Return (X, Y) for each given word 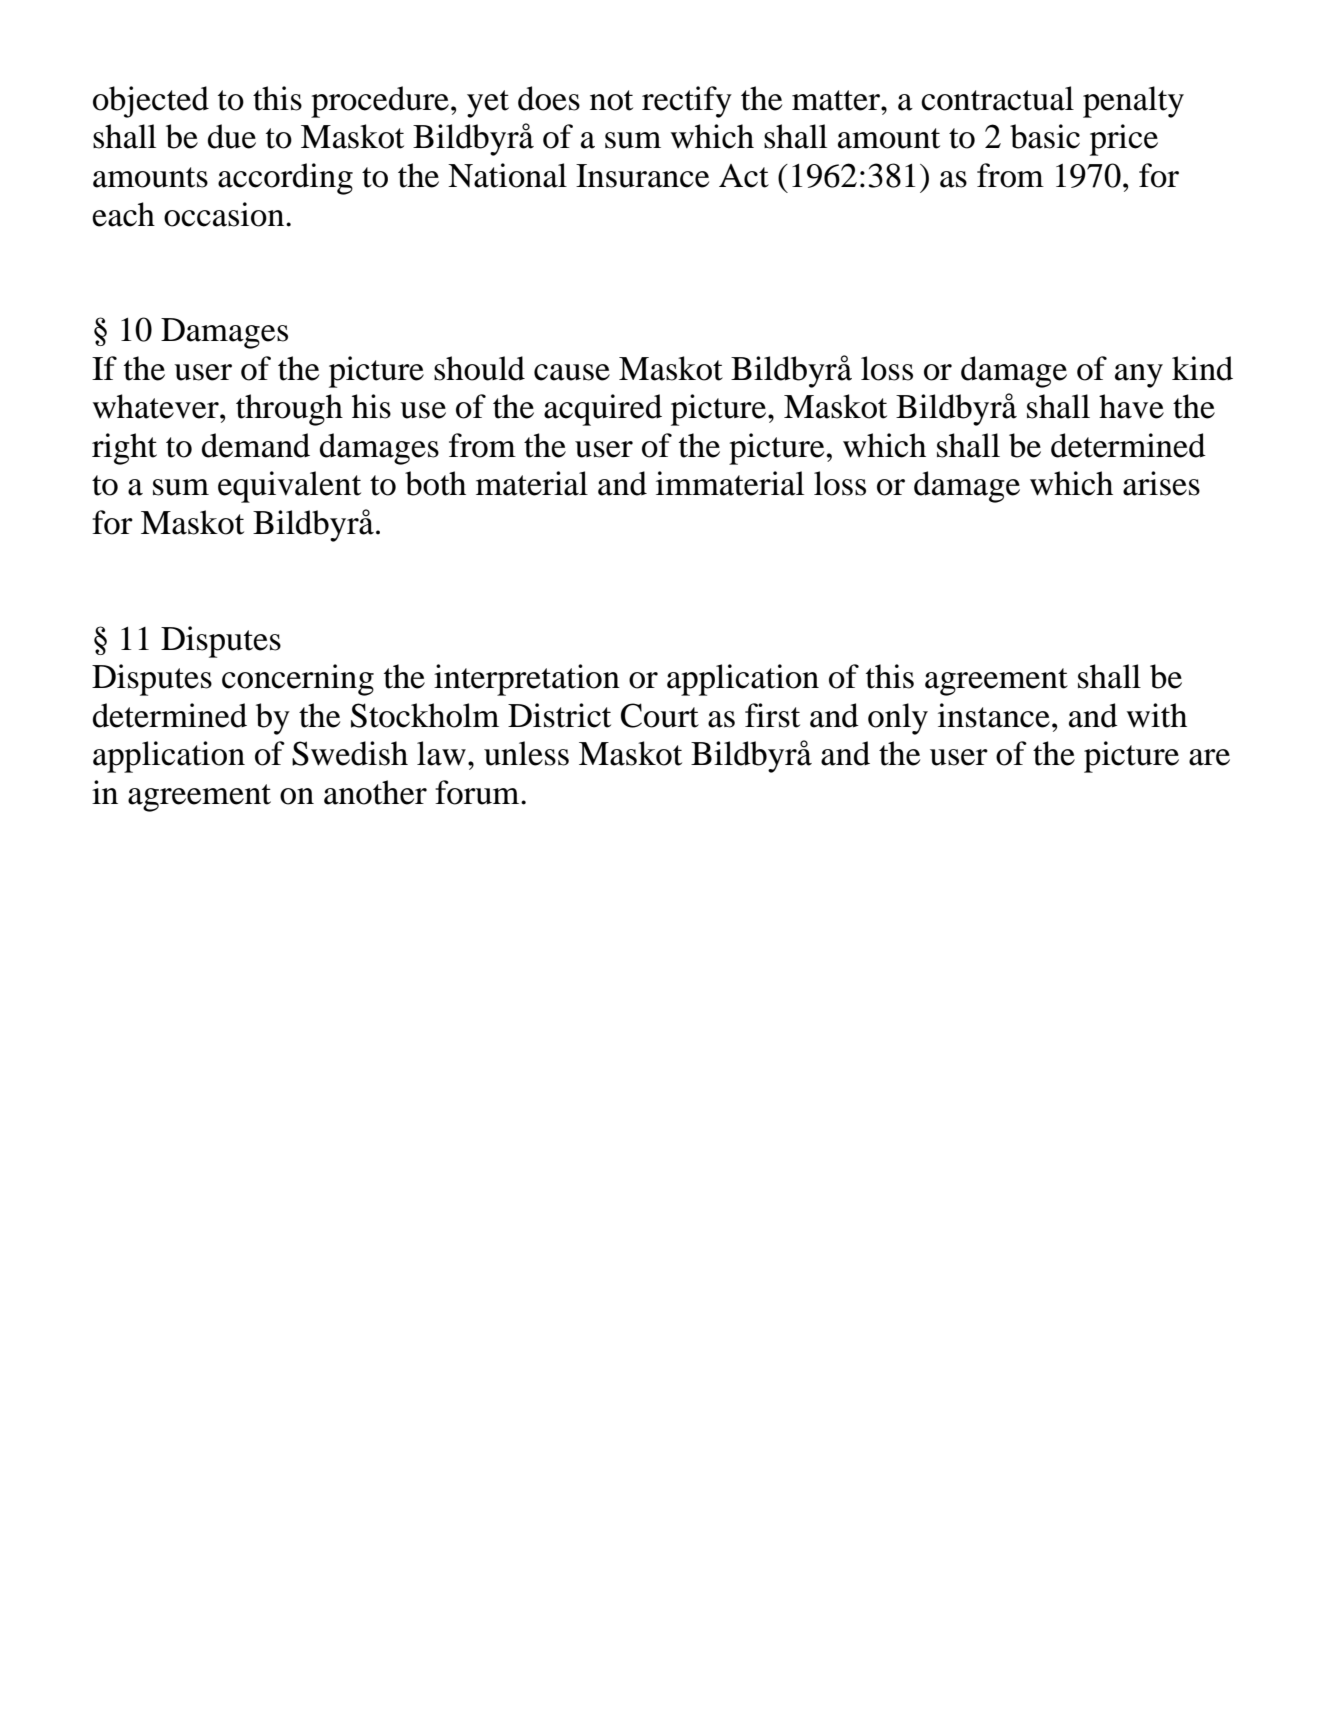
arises (1161, 483)
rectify (687, 102)
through (289, 410)
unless (526, 753)
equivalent (289, 487)
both (435, 483)
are (1209, 757)
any (1139, 376)
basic (1045, 136)
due (232, 136)
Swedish (350, 753)
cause (572, 372)
